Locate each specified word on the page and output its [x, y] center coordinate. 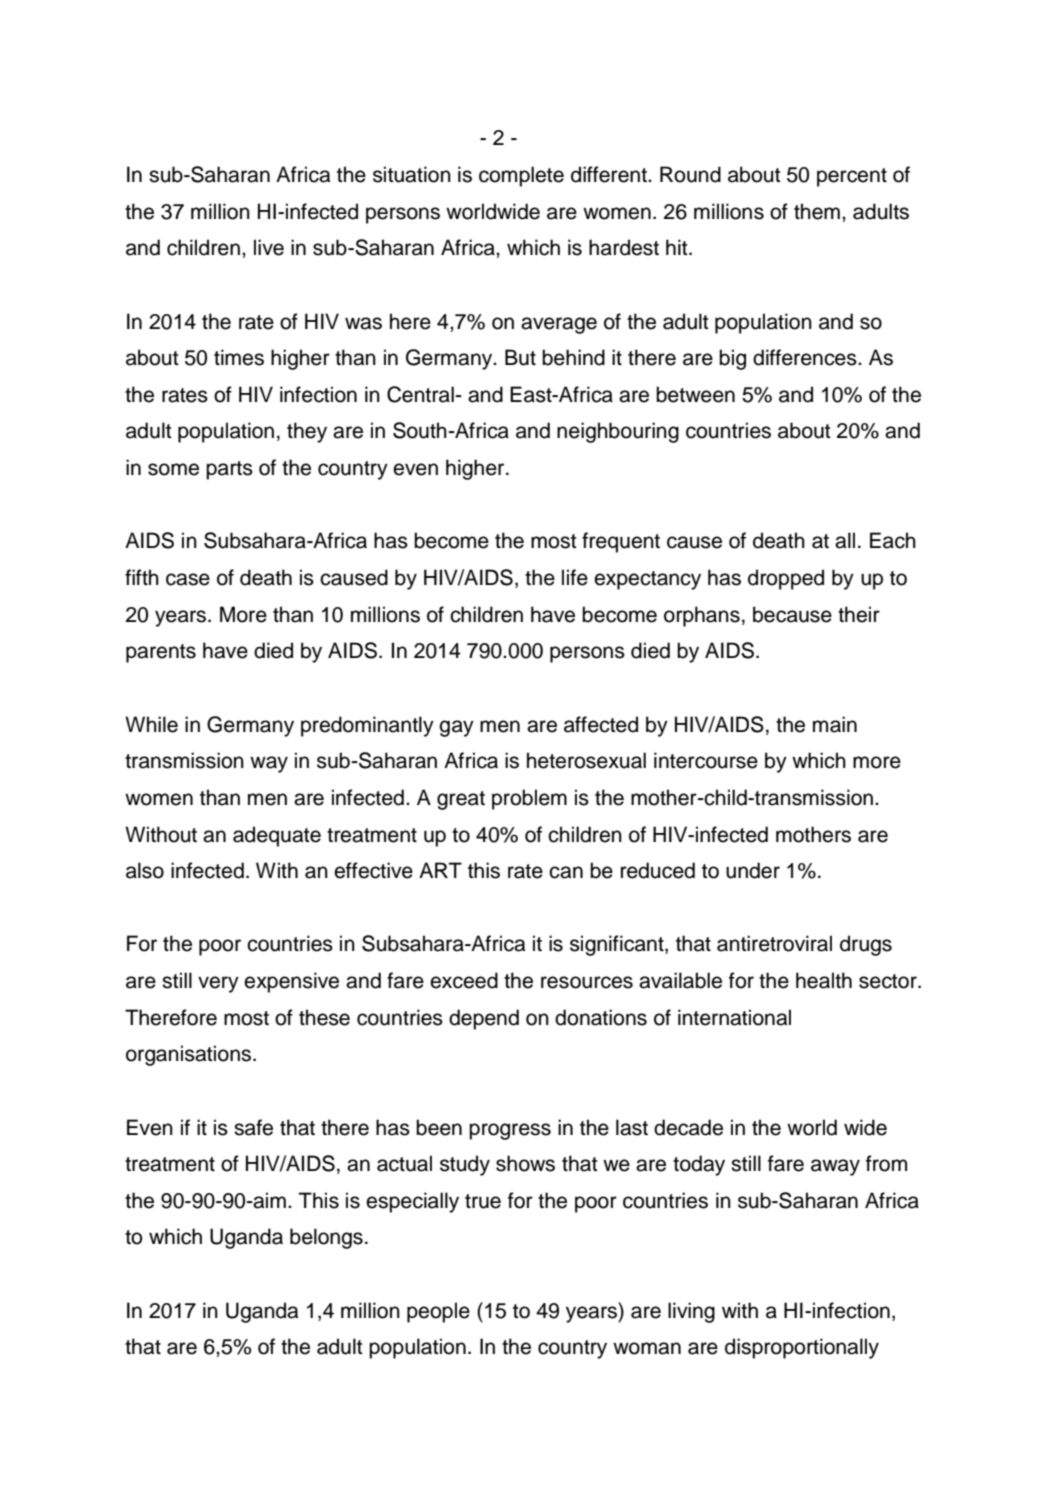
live [269, 247]
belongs [326, 1238]
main [835, 724]
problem [529, 799]
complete [521, 176]
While [151, 724]
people [438, 1312]
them [817, 211]
